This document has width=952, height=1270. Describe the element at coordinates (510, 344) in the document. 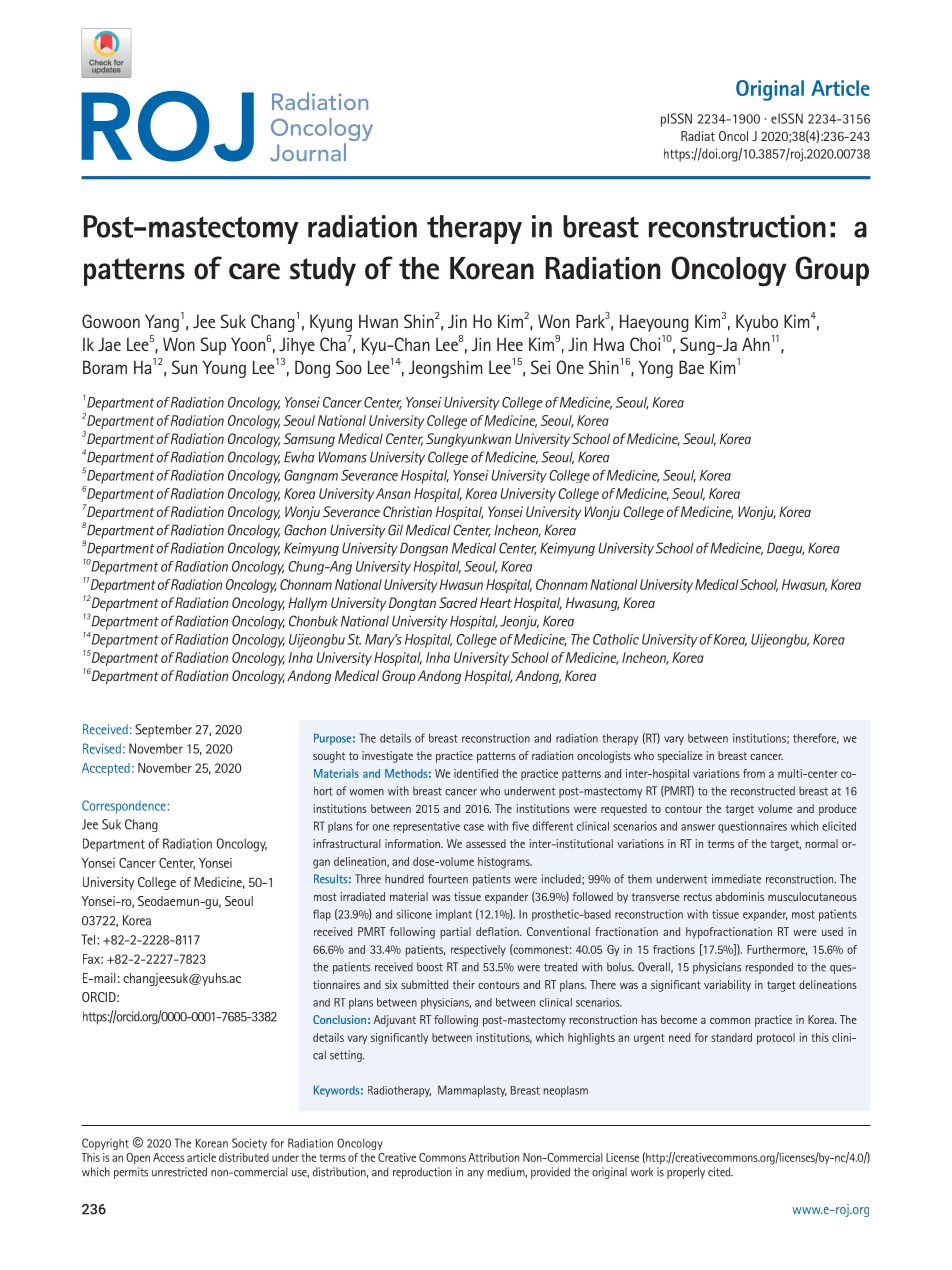

I see `Hee` at that location.
